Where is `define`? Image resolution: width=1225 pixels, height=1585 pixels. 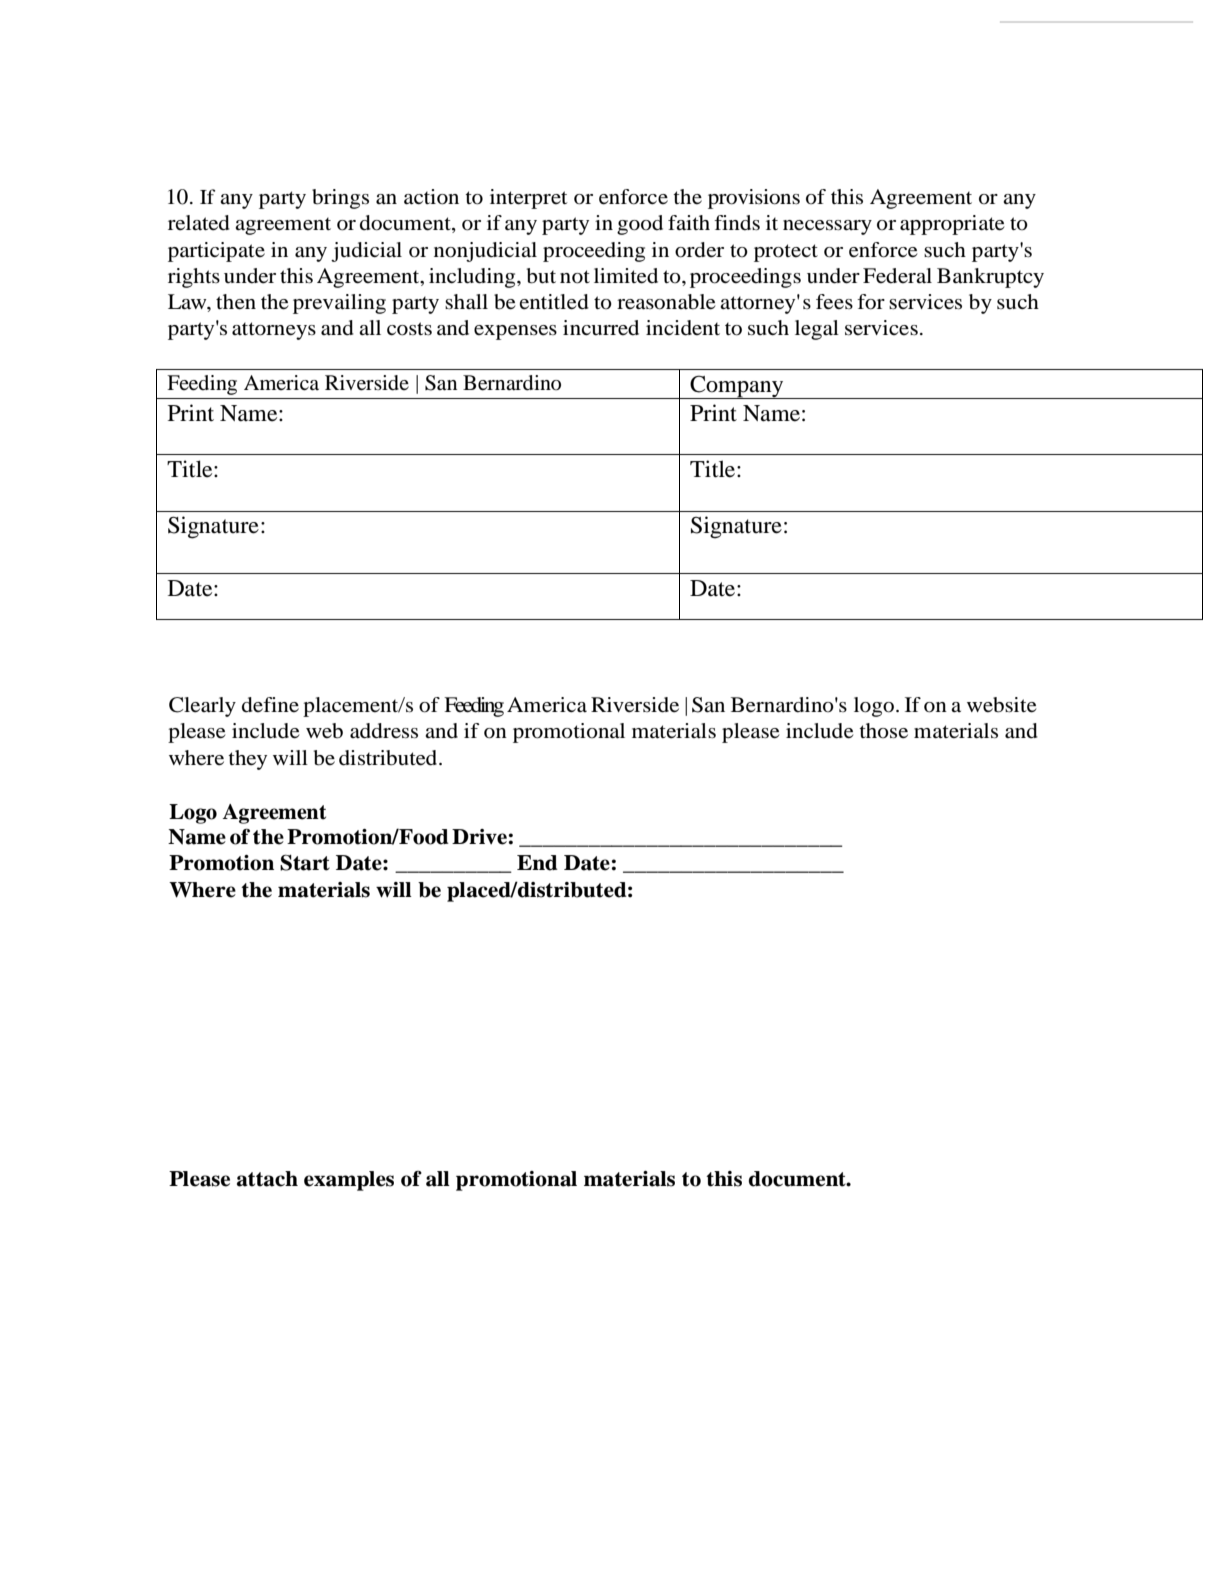
define is located at coordinates (270, 705).
